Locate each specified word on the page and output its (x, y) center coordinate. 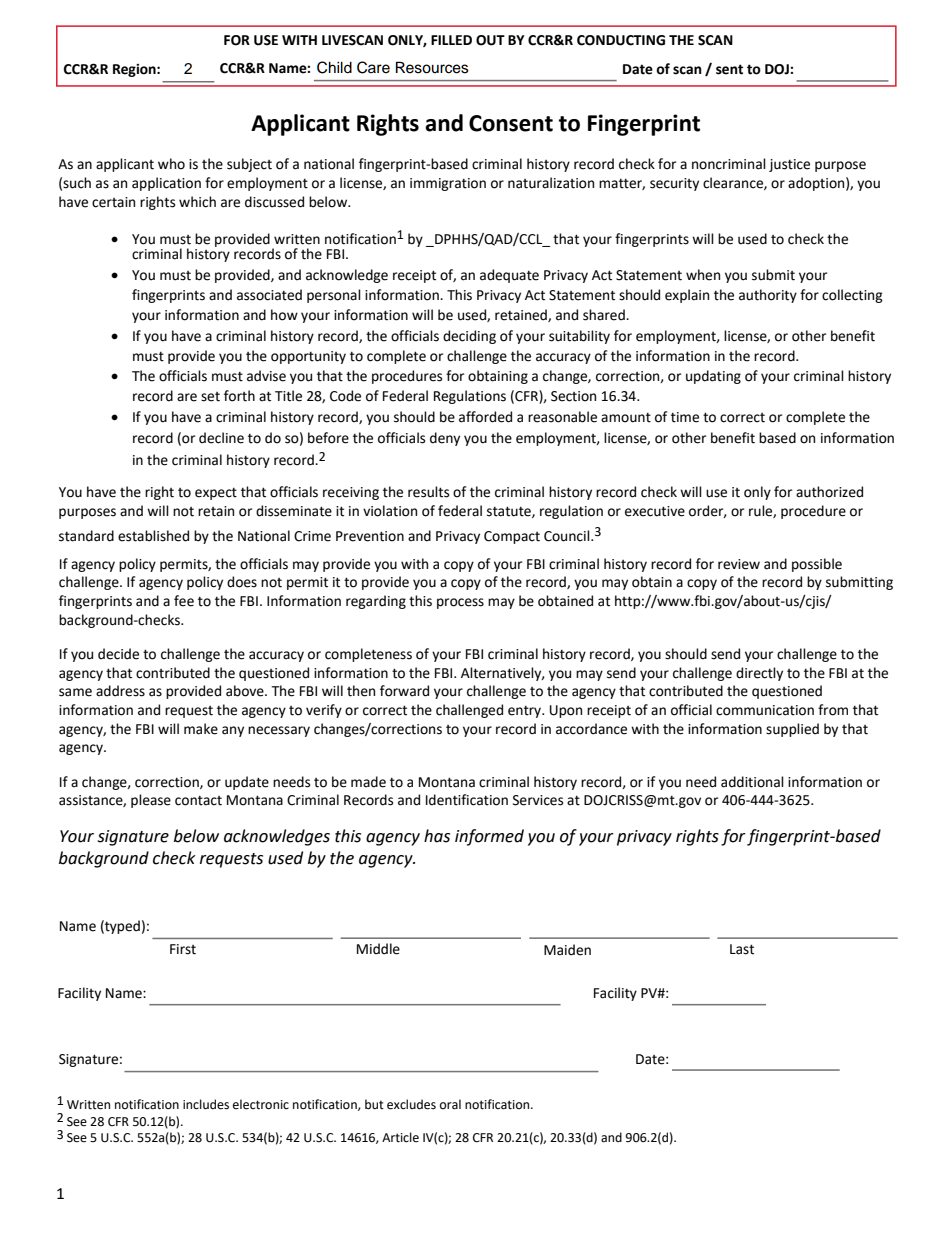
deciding (469, 337)
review (739, 564)
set (210, 397)
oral (450, 1104)
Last (742, 949)
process (460, 603)
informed (489, 837)
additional (752, 782)
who (171, 164)
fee (184, 601)
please (151, 801)
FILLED (451, 40)
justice (789, 165)
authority (768, 296)
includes (206, 1104)
